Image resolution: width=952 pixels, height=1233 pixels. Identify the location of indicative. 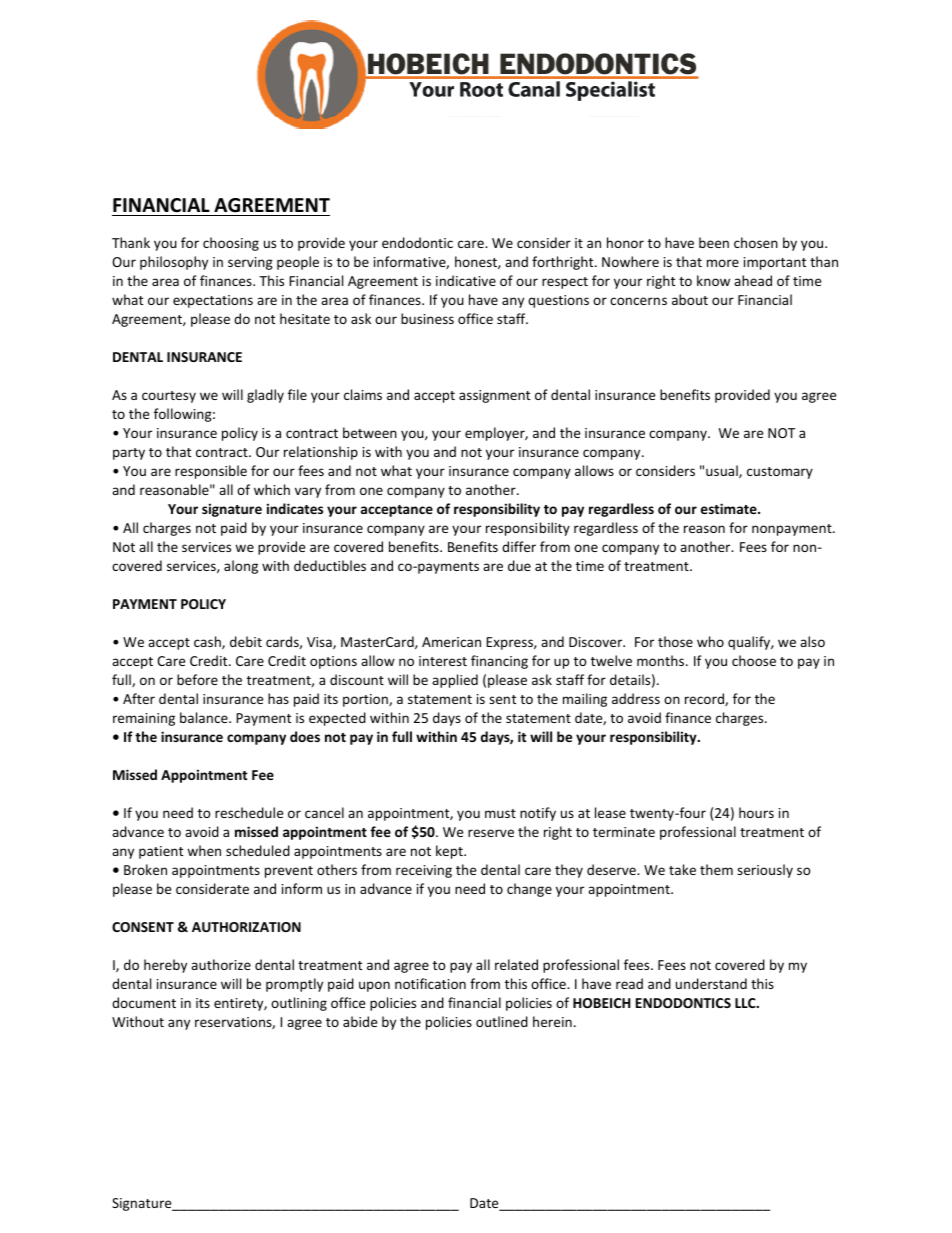
(466, 280).
